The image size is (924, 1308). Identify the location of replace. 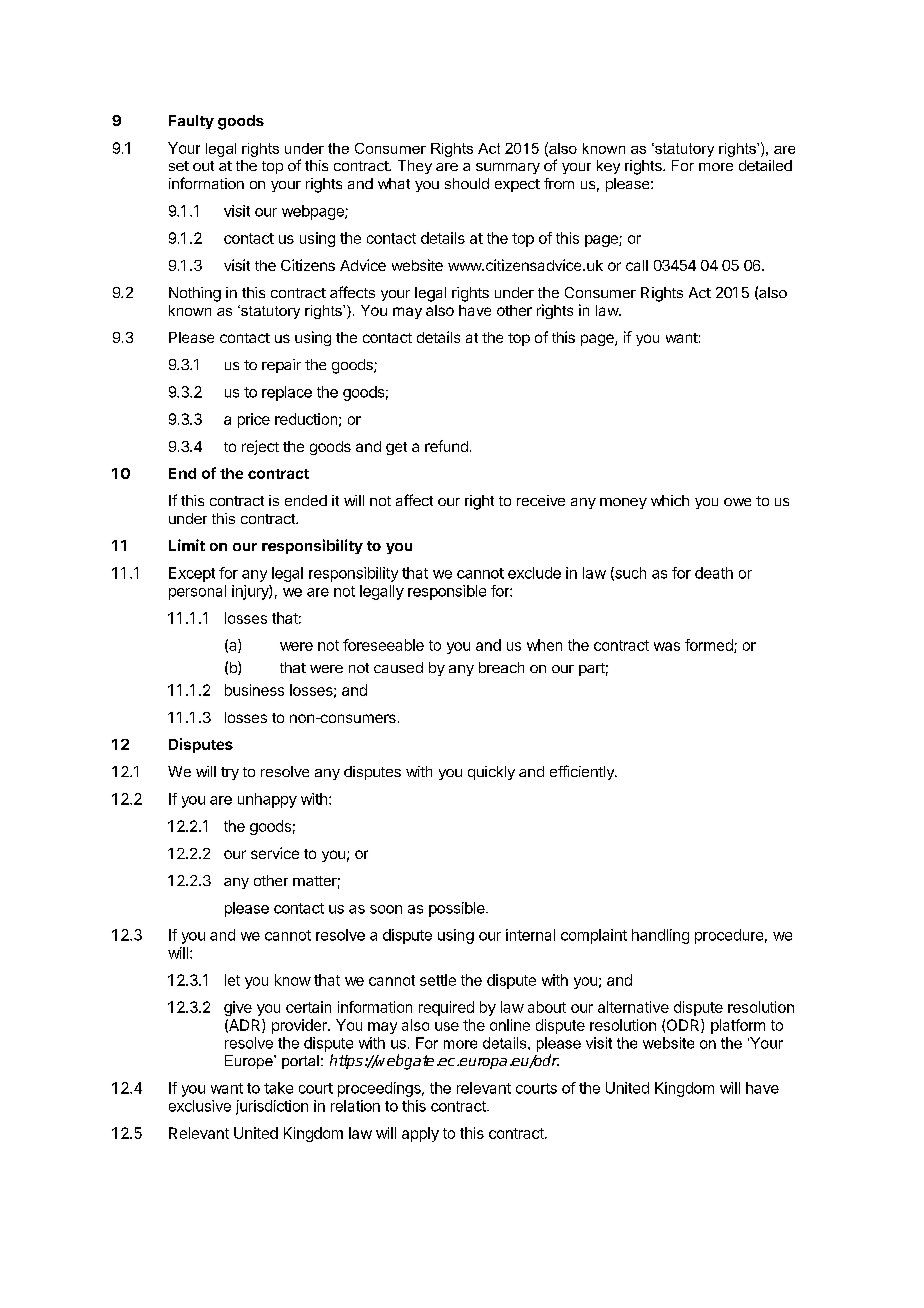
(287, 393).
